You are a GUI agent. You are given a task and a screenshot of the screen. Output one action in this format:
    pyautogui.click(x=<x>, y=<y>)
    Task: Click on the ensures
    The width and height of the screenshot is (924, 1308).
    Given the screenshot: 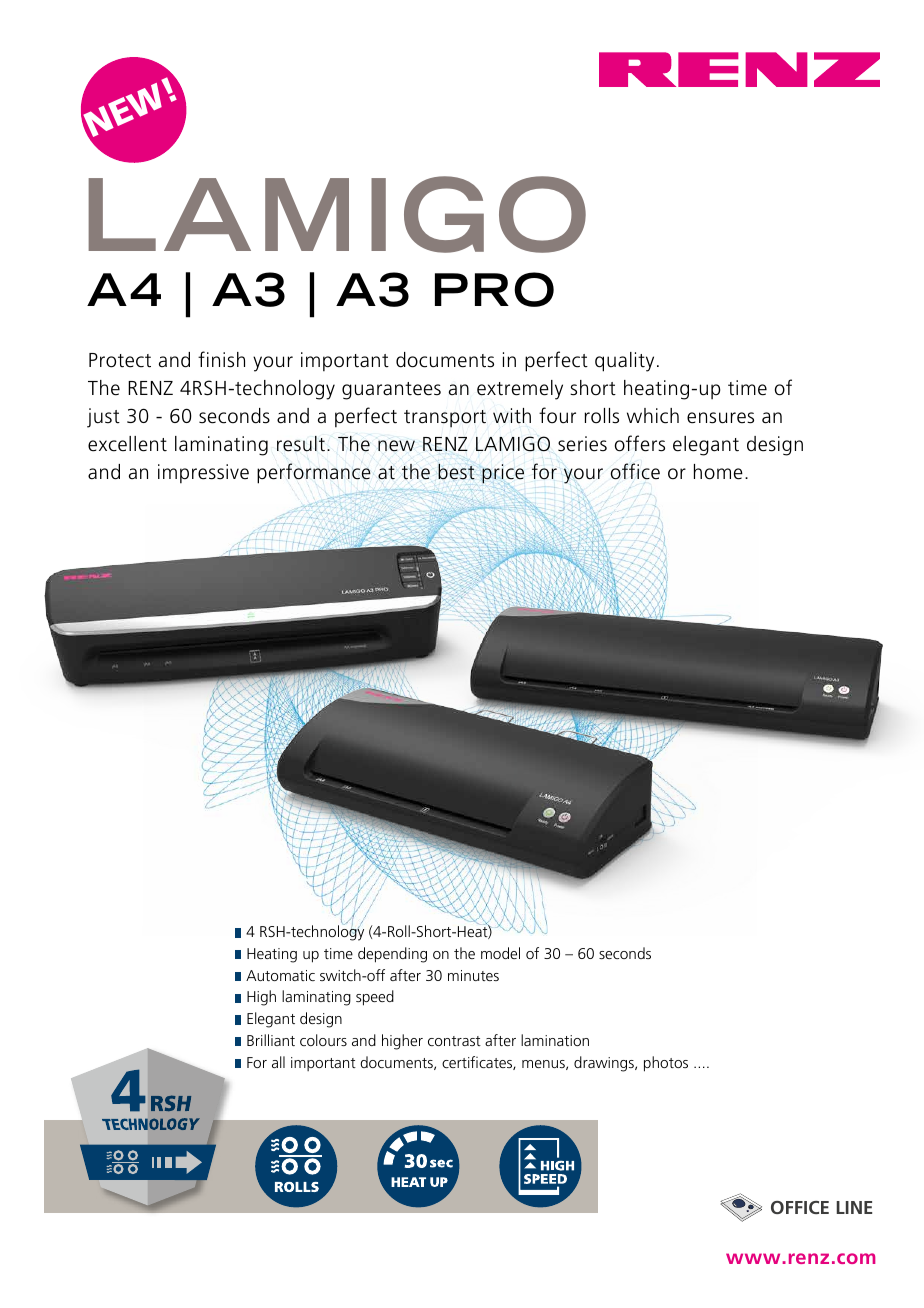 What is the action you would take?
    pyautogui.click(x=720, y=418)
